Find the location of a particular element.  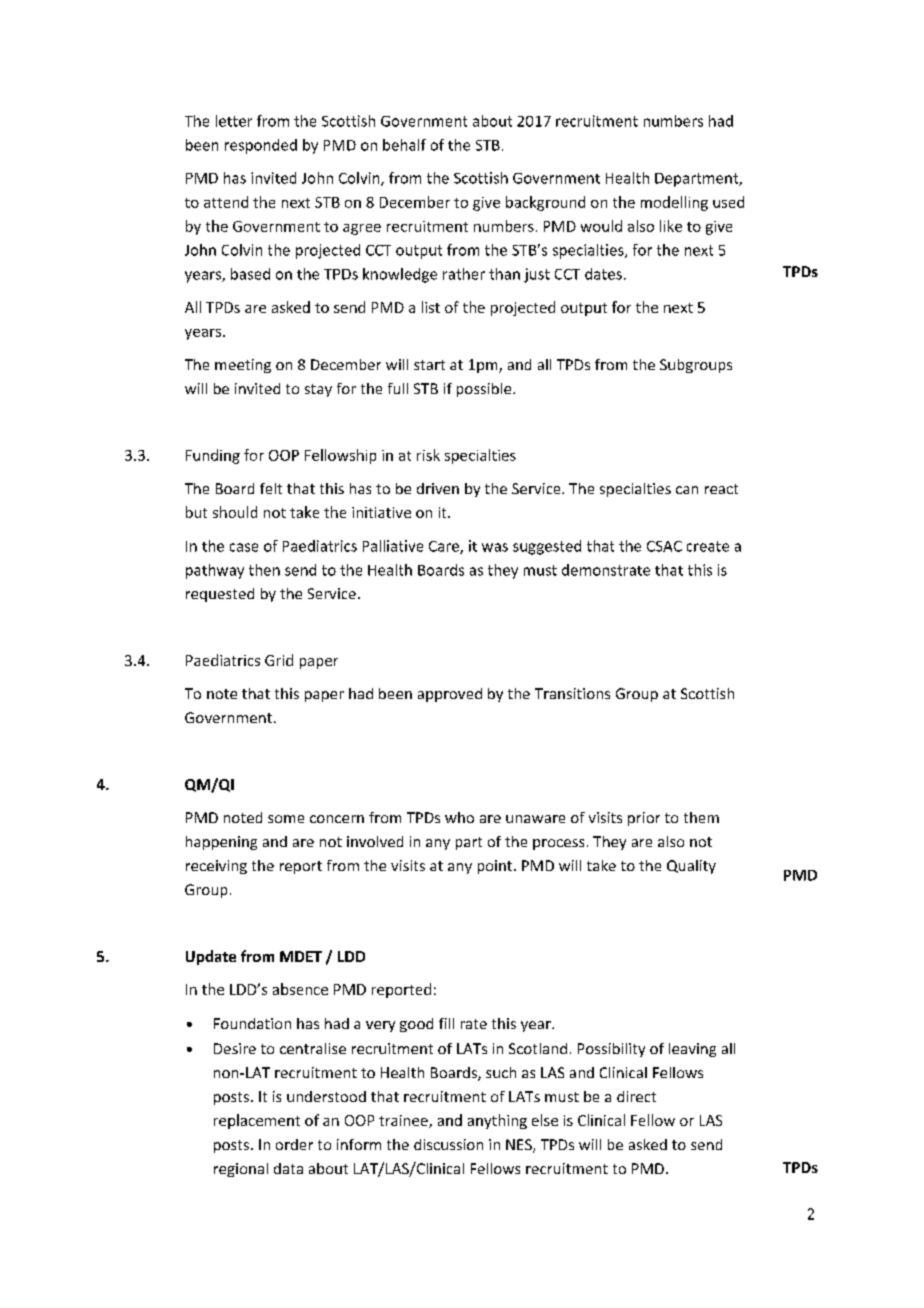

behalf is located at coordinates (404, 145).
